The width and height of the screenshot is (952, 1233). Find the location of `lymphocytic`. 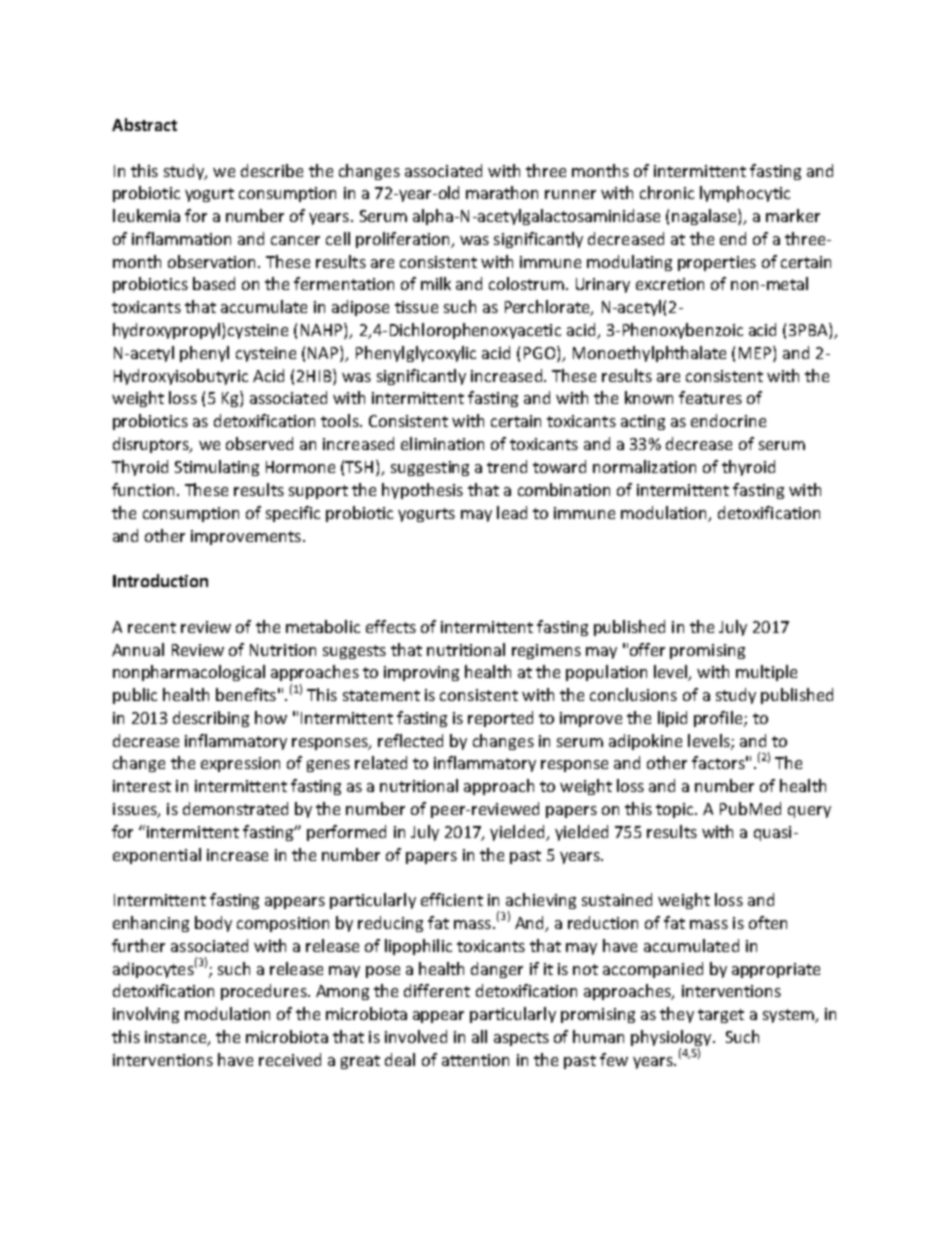

lymphocytic is located at coordinates (745, 194).
